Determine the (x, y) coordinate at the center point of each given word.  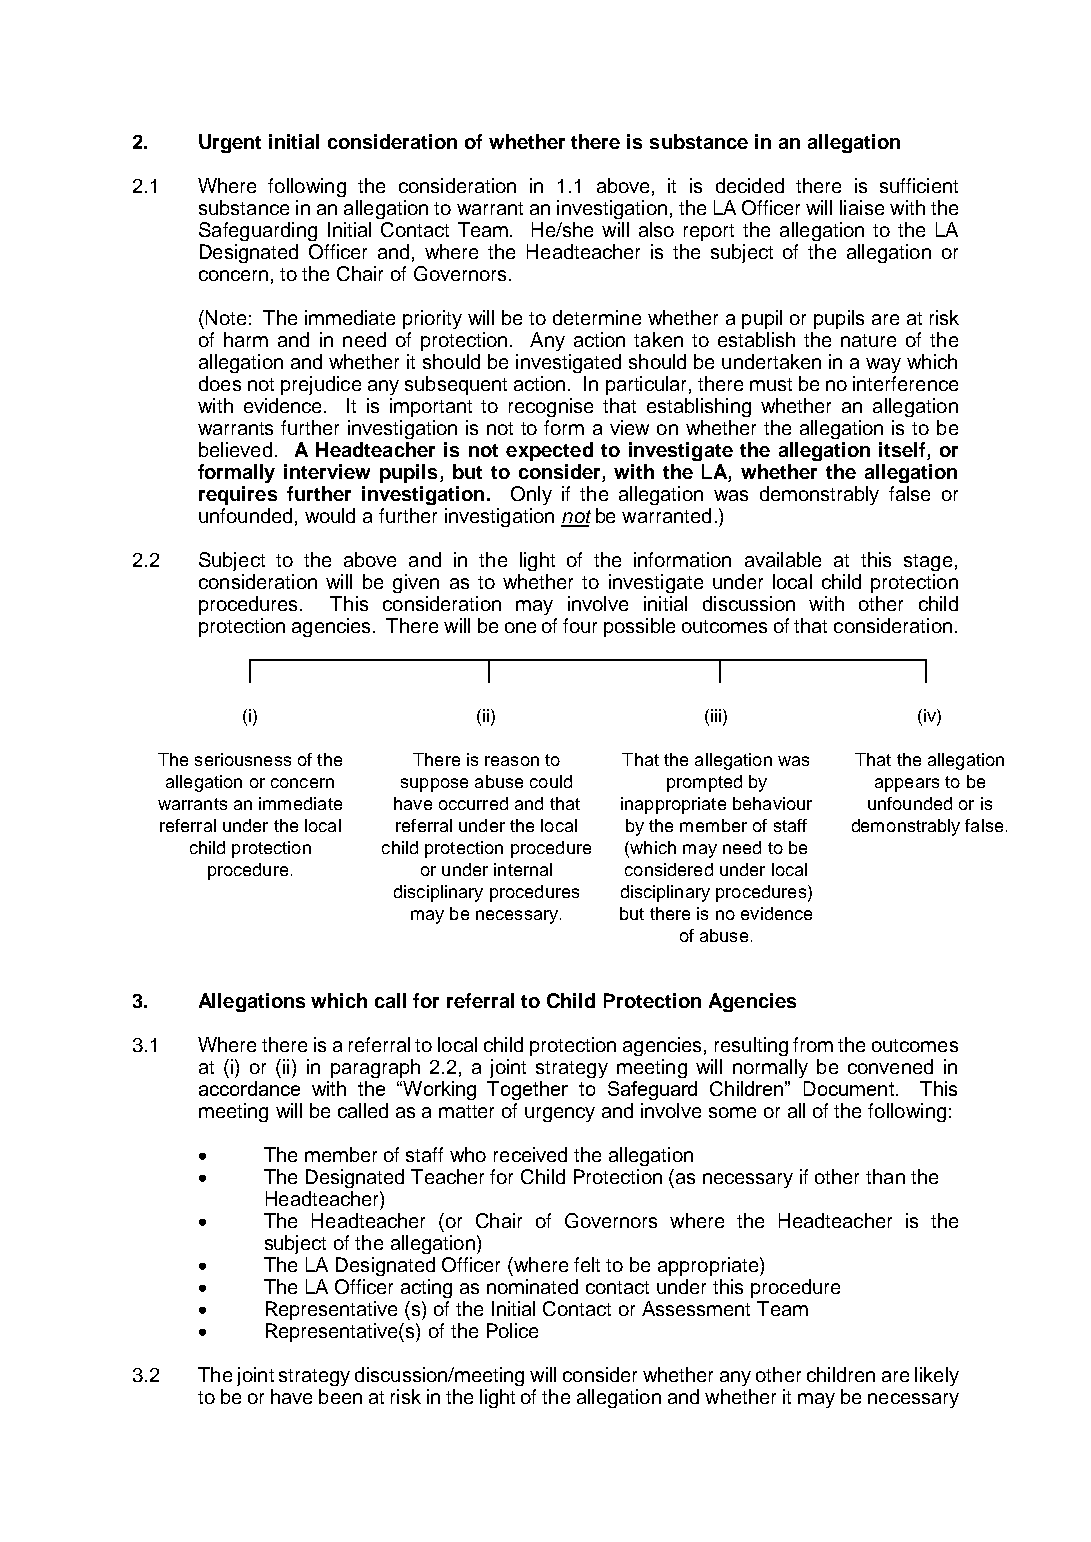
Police (512, 1330)
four (580, 625)
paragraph (375, 1068)
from (813, 1044)
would (330, 515)
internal (523, 869)
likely (937, 1376)
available (783, 559)
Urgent (230, 143)
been (340, 1396)
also (656, 229)
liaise (862, 207)
